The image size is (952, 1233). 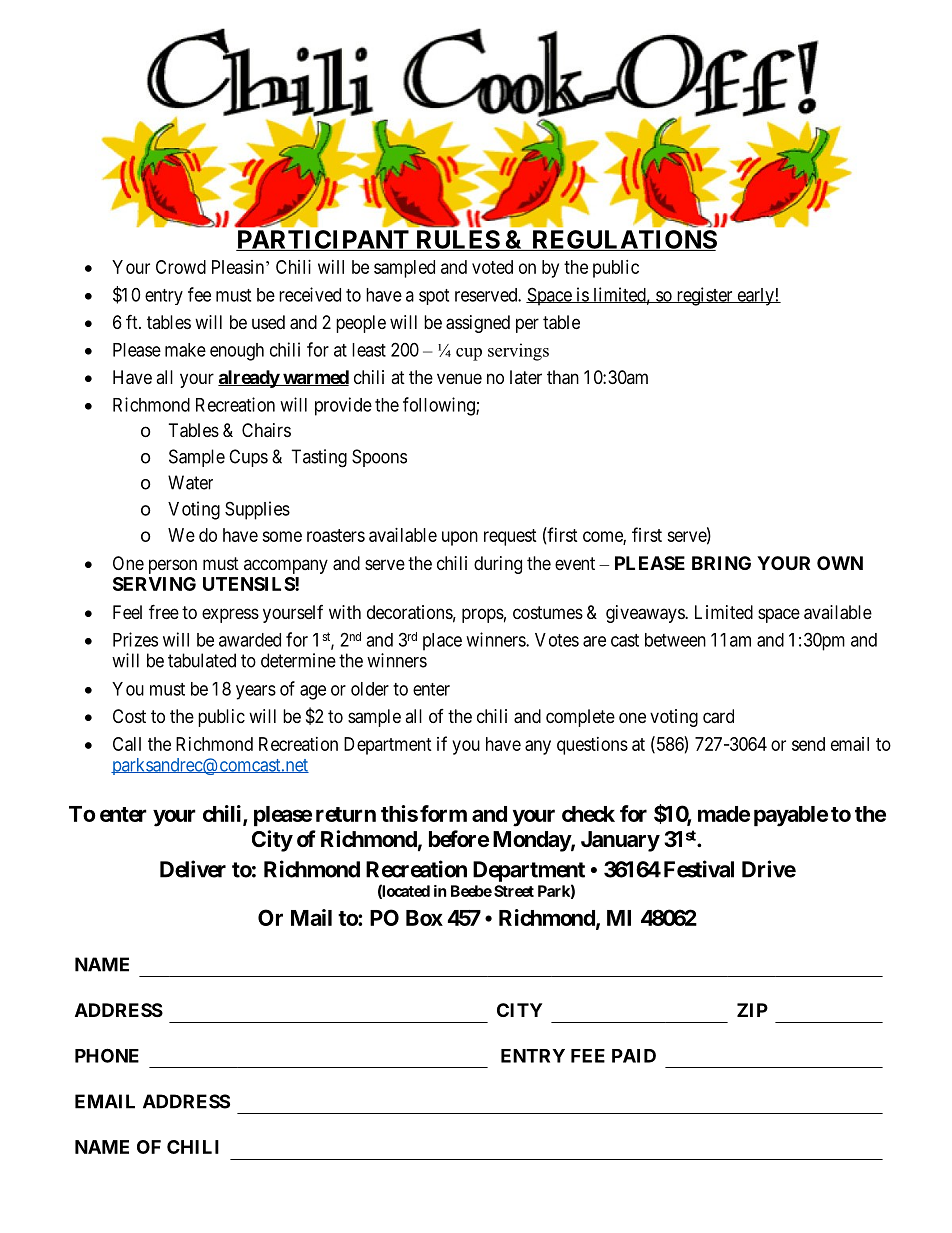 What do you see at coordinates (107, 1055) in the screenshot?
I see `PHONE` at bounding box center [107, 1055].
